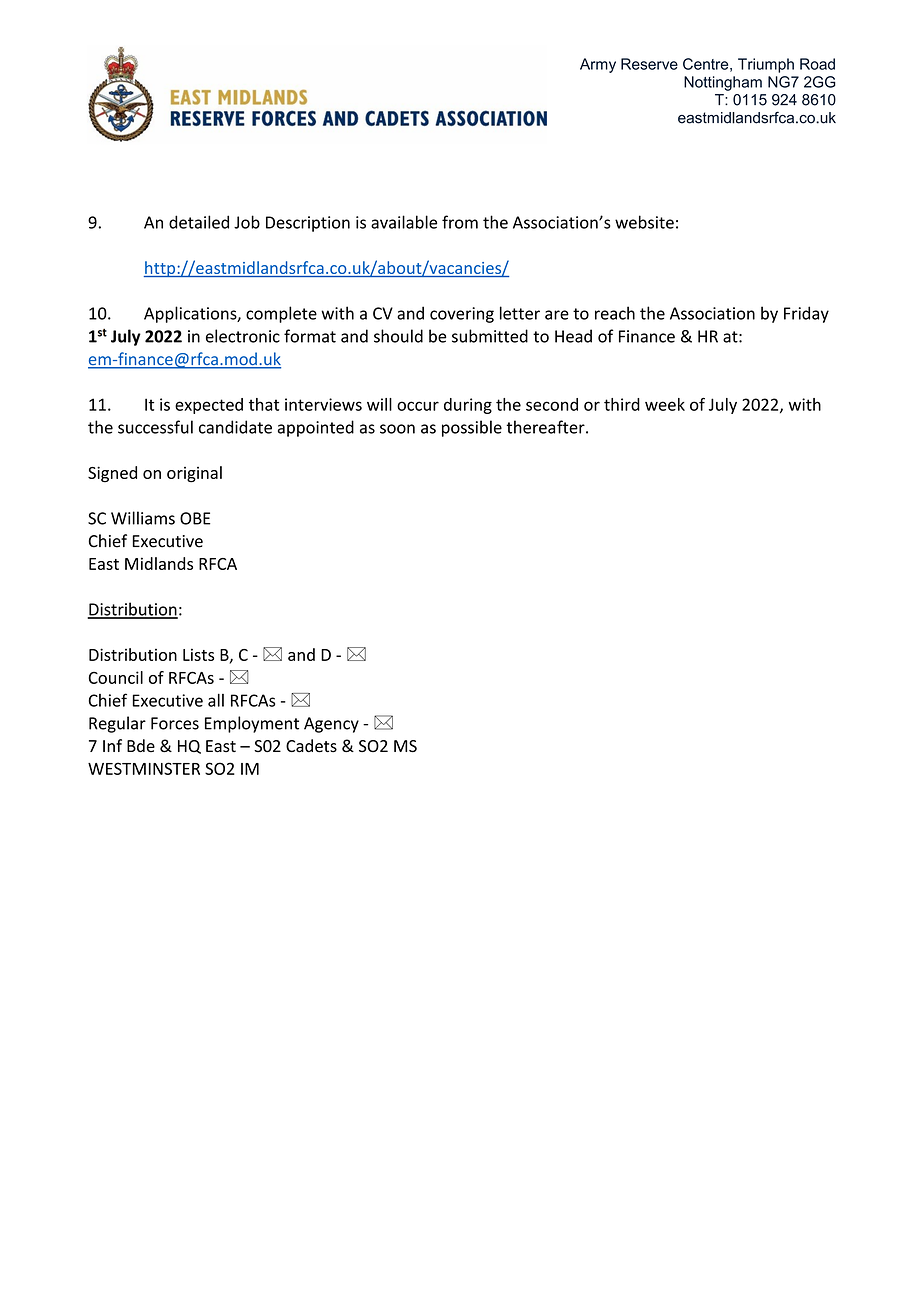  I want to click on Army, so click(598, 65).
